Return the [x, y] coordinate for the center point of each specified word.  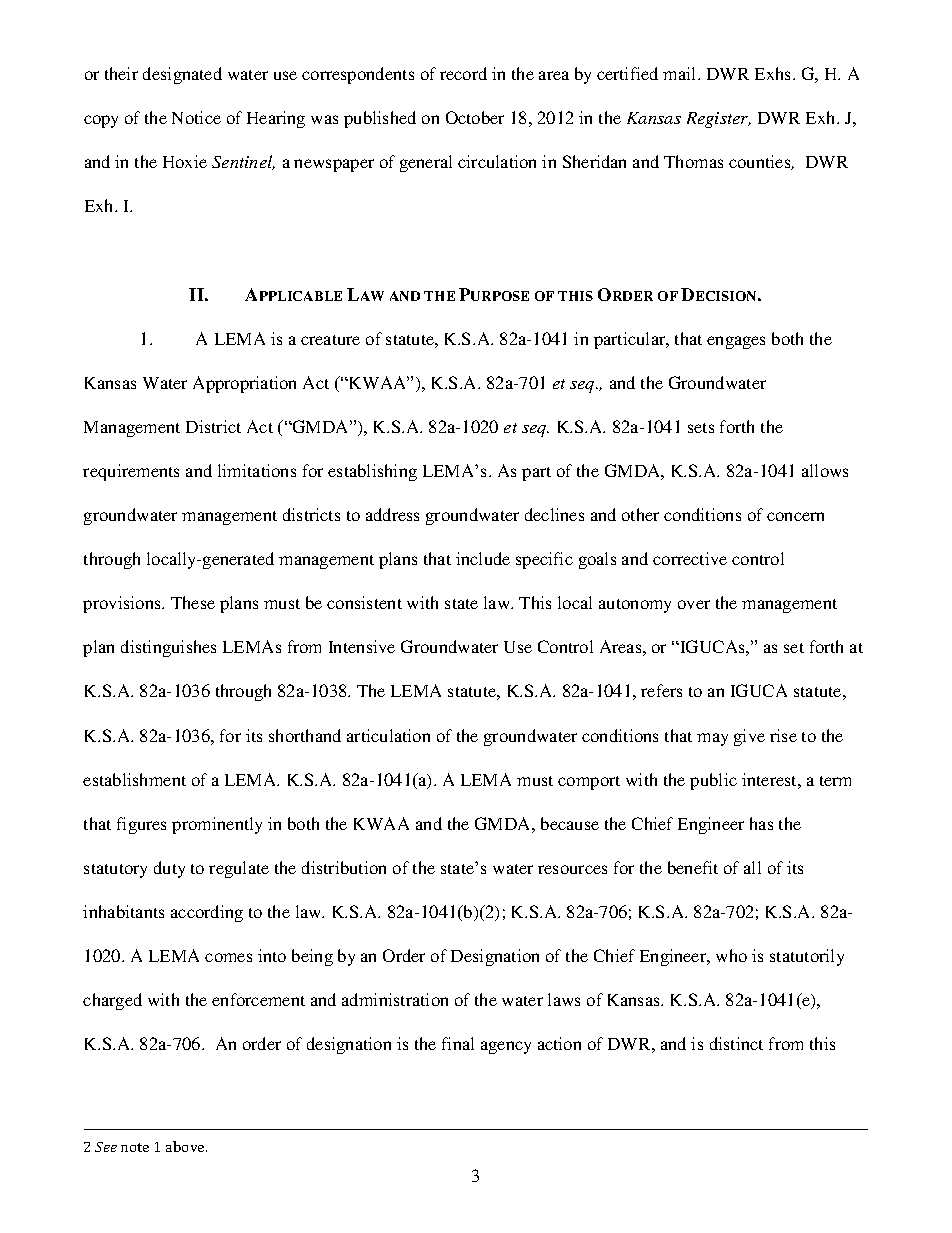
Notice [196, 117]
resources [572, 869]
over [694, 604]
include [483, 558]
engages [736, 342]
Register [719, 120]
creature [330, 340]
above [186, 1146]
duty [169, 869]
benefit [693, 867]
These [193, 602]
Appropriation [244, 384]
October [475, 117]
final [458, 1043]
